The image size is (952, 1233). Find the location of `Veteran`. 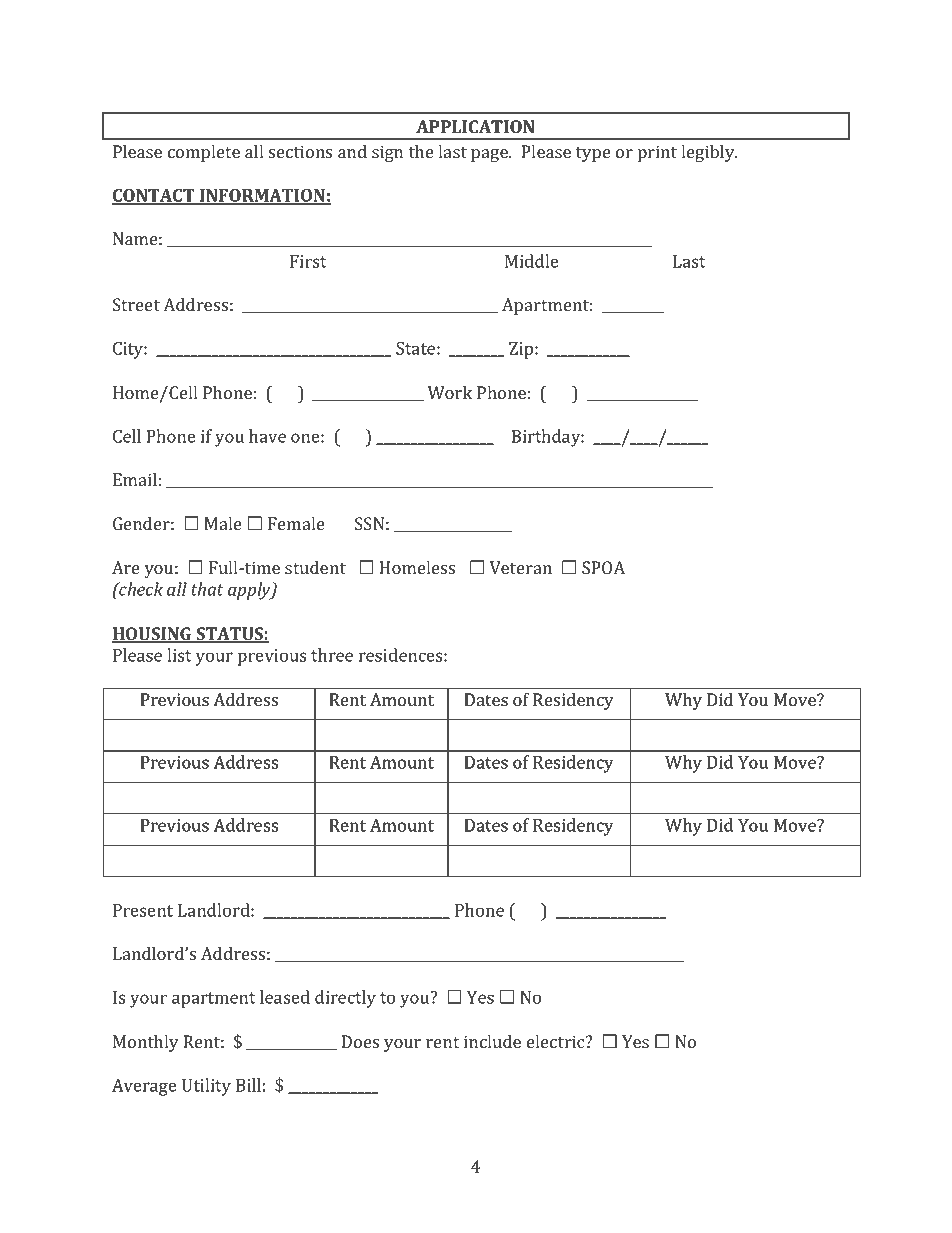

Veteran is located at coordinates (521, 567).
